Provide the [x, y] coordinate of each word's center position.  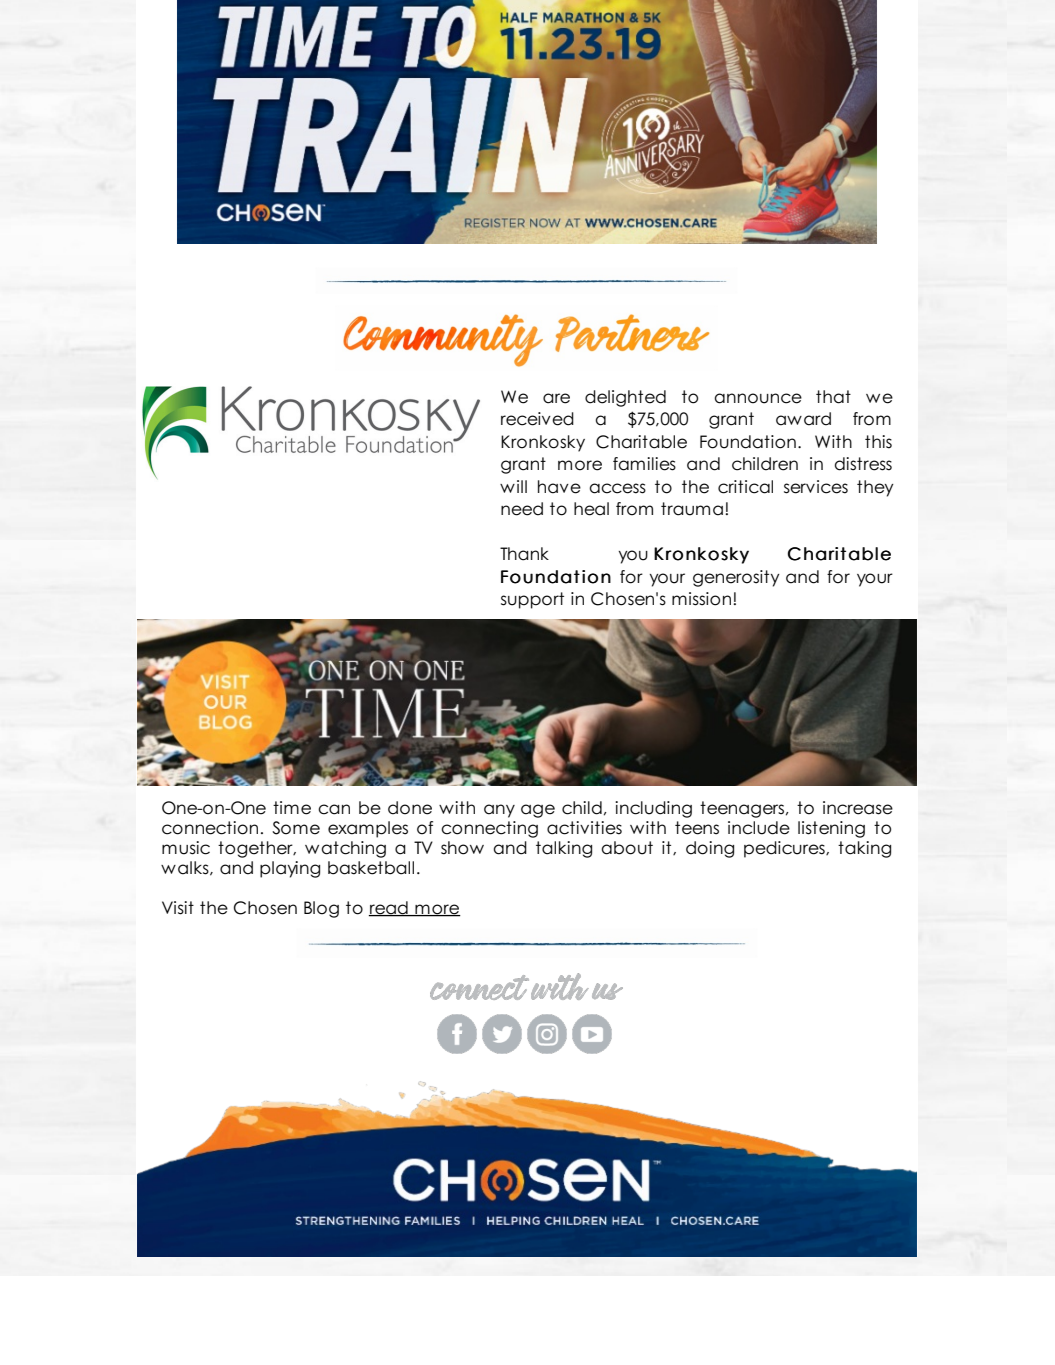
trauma [692, 509]
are [556, 398]
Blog [321, 909]
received [537, 419]
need [522, 509]
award [803, 419]
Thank [524, 554]
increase [858, 808]
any [499, 811]
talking [564, 849]
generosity [736, 578]
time [292, 808]
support [532, 600]
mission [703, 599]
